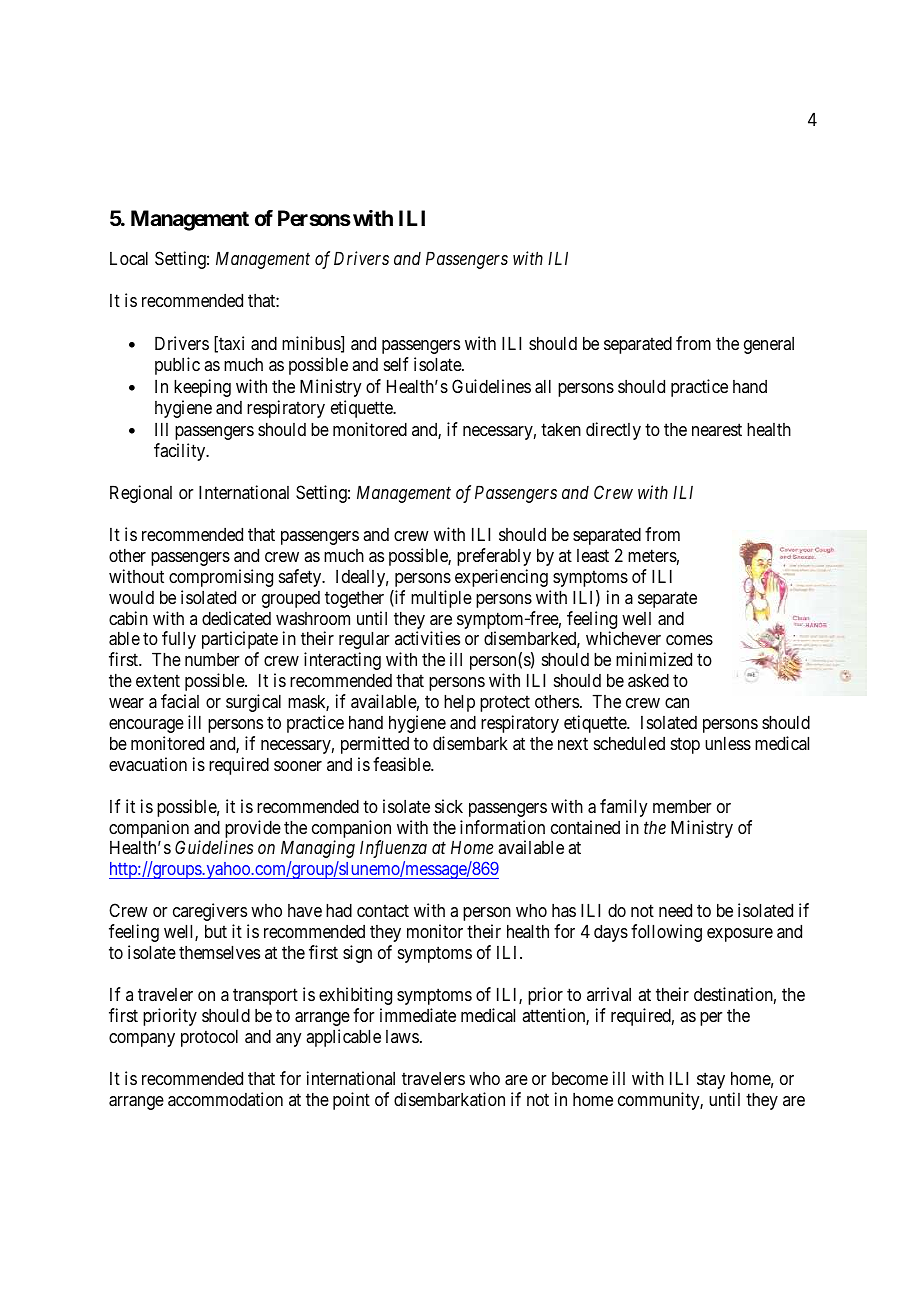 This screenshot has width=924, height=1308. I want to click on laws, so click(402, 1036).
